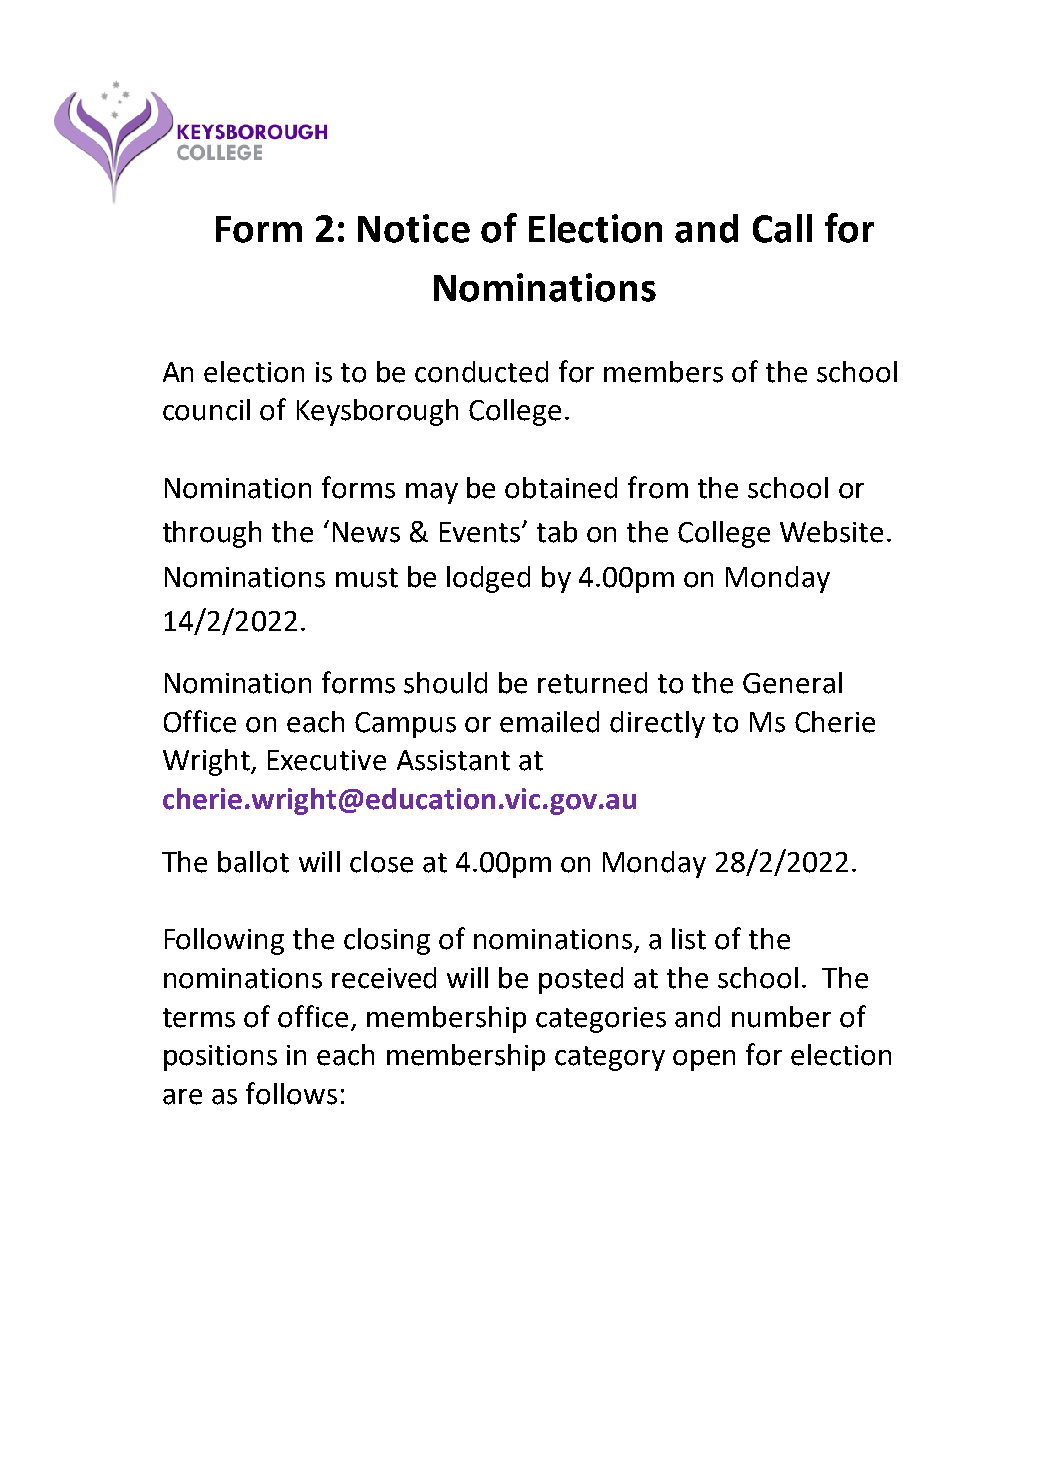 The width and height of the document is (1046, 1480). What do you see at coordinates (658, 487) in the document?
I see `from` at bounding box center [658, 487].
